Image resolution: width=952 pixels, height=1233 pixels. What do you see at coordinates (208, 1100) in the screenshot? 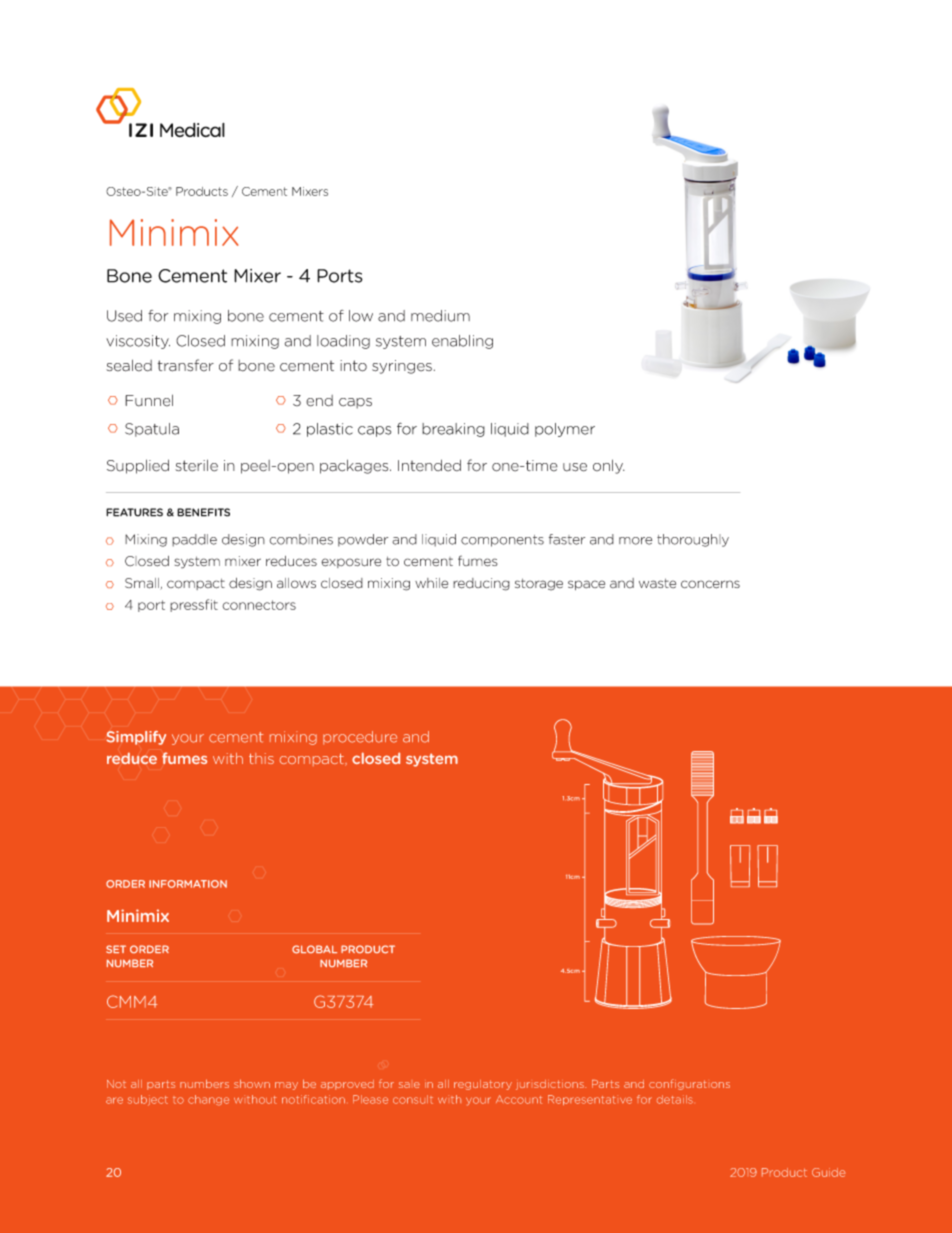
I see `change` at bounding box center [208, 1100].
